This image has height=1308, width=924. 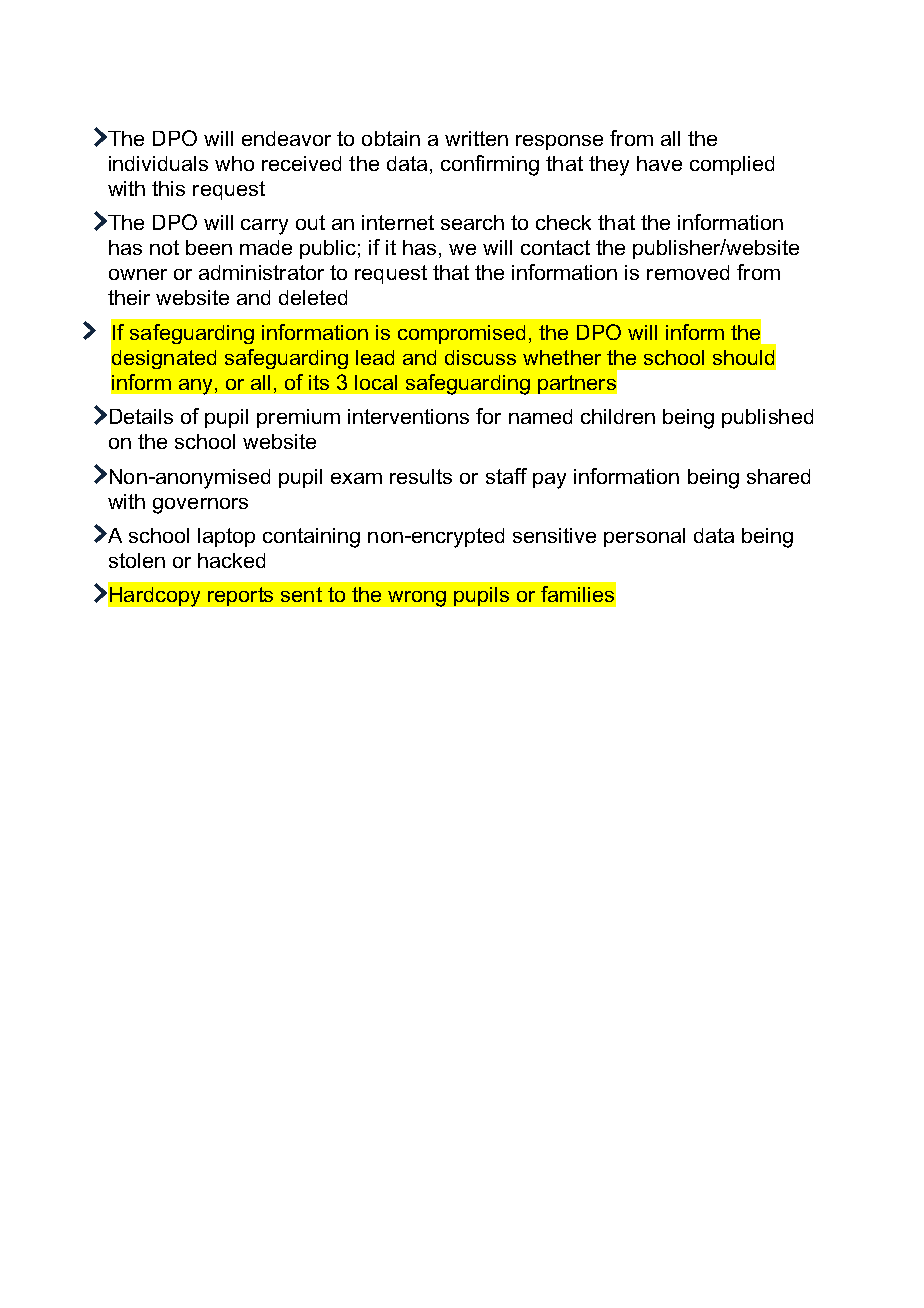 I want to click on complied, so click(x=732, y=165).
